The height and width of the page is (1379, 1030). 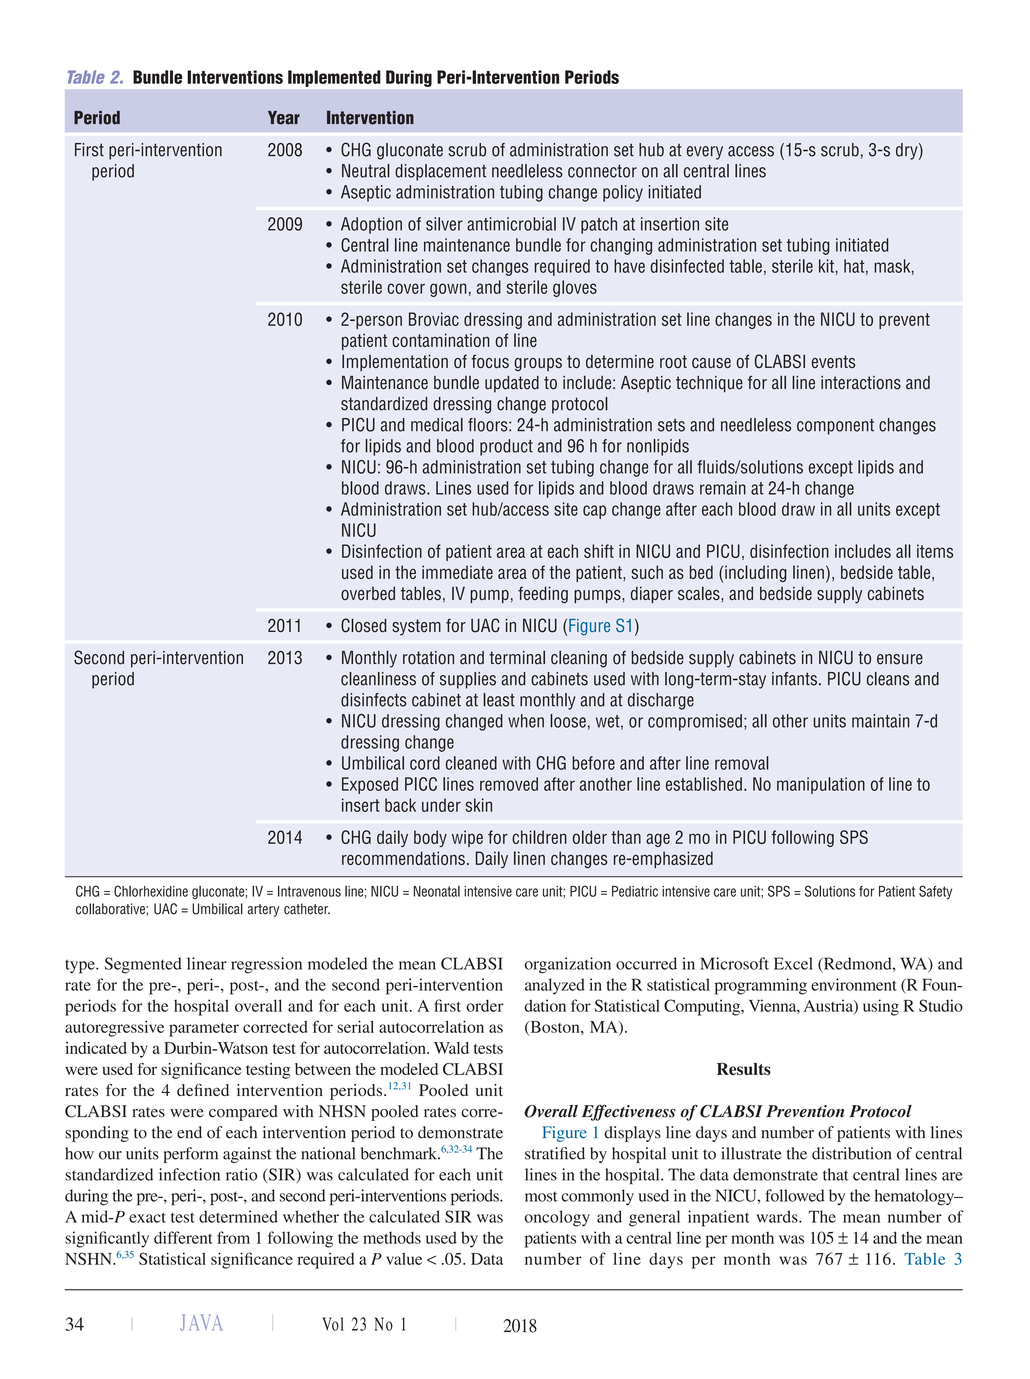 I want to click on JAVA, so click(x=201, y=1322).
